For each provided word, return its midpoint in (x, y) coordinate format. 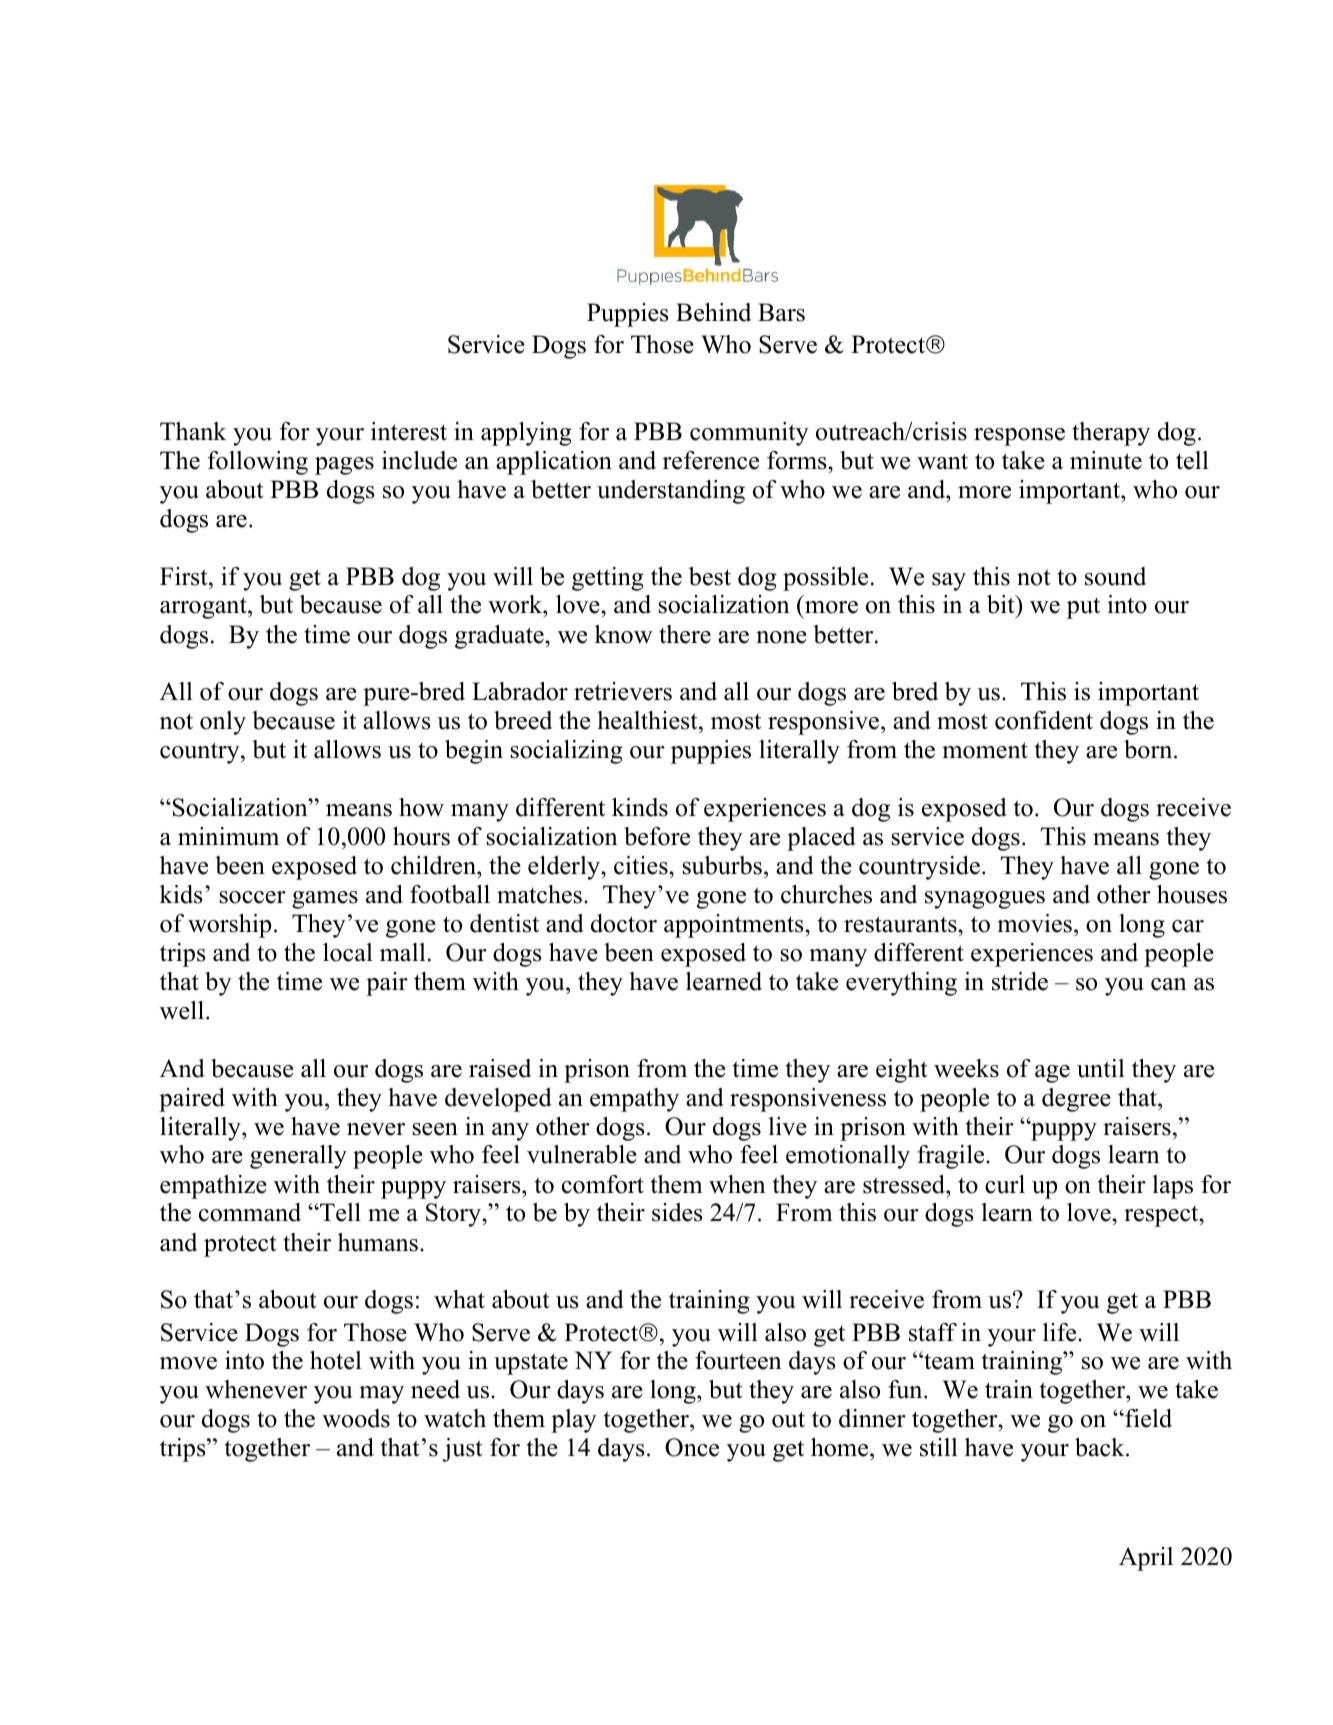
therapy (1111, 434)
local (348, 952)
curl (1005, 1184)
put (1083, 608)
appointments (735, 926)
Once (692, 1447)
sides (677, 1212)
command (250, 1212)
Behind (713, 312)
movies (1034, 923)
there (685, 634)
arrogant (204, 608)
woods (356, 1418)
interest (409, 431)
